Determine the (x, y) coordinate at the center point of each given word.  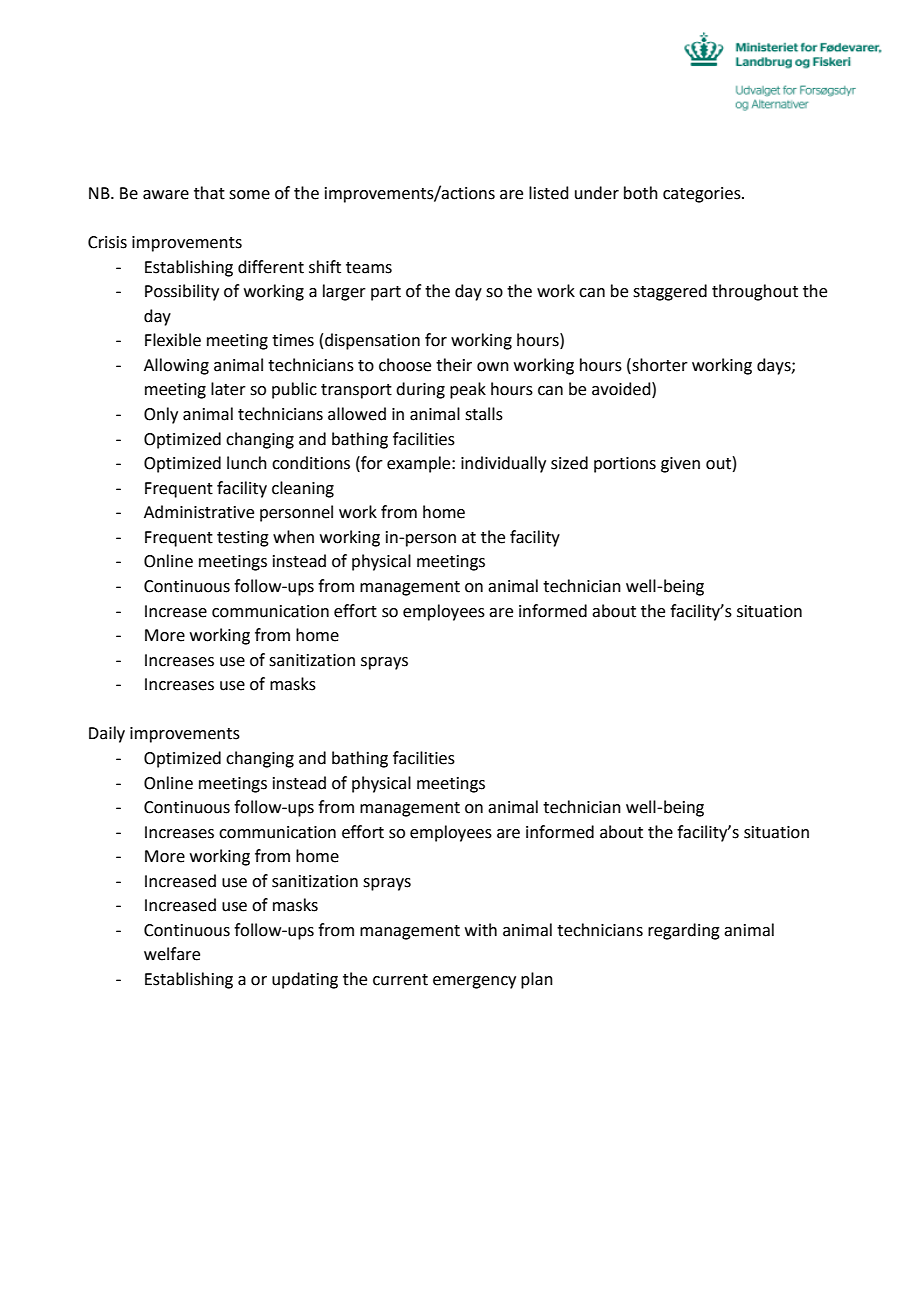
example (420, 464)
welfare (172, 954)
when (293, 537)
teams (369, 268)
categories (703, 195)
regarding (684, 931)
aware (166, 195)
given (680, 465)
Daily (107, 734)
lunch (247, 463)
